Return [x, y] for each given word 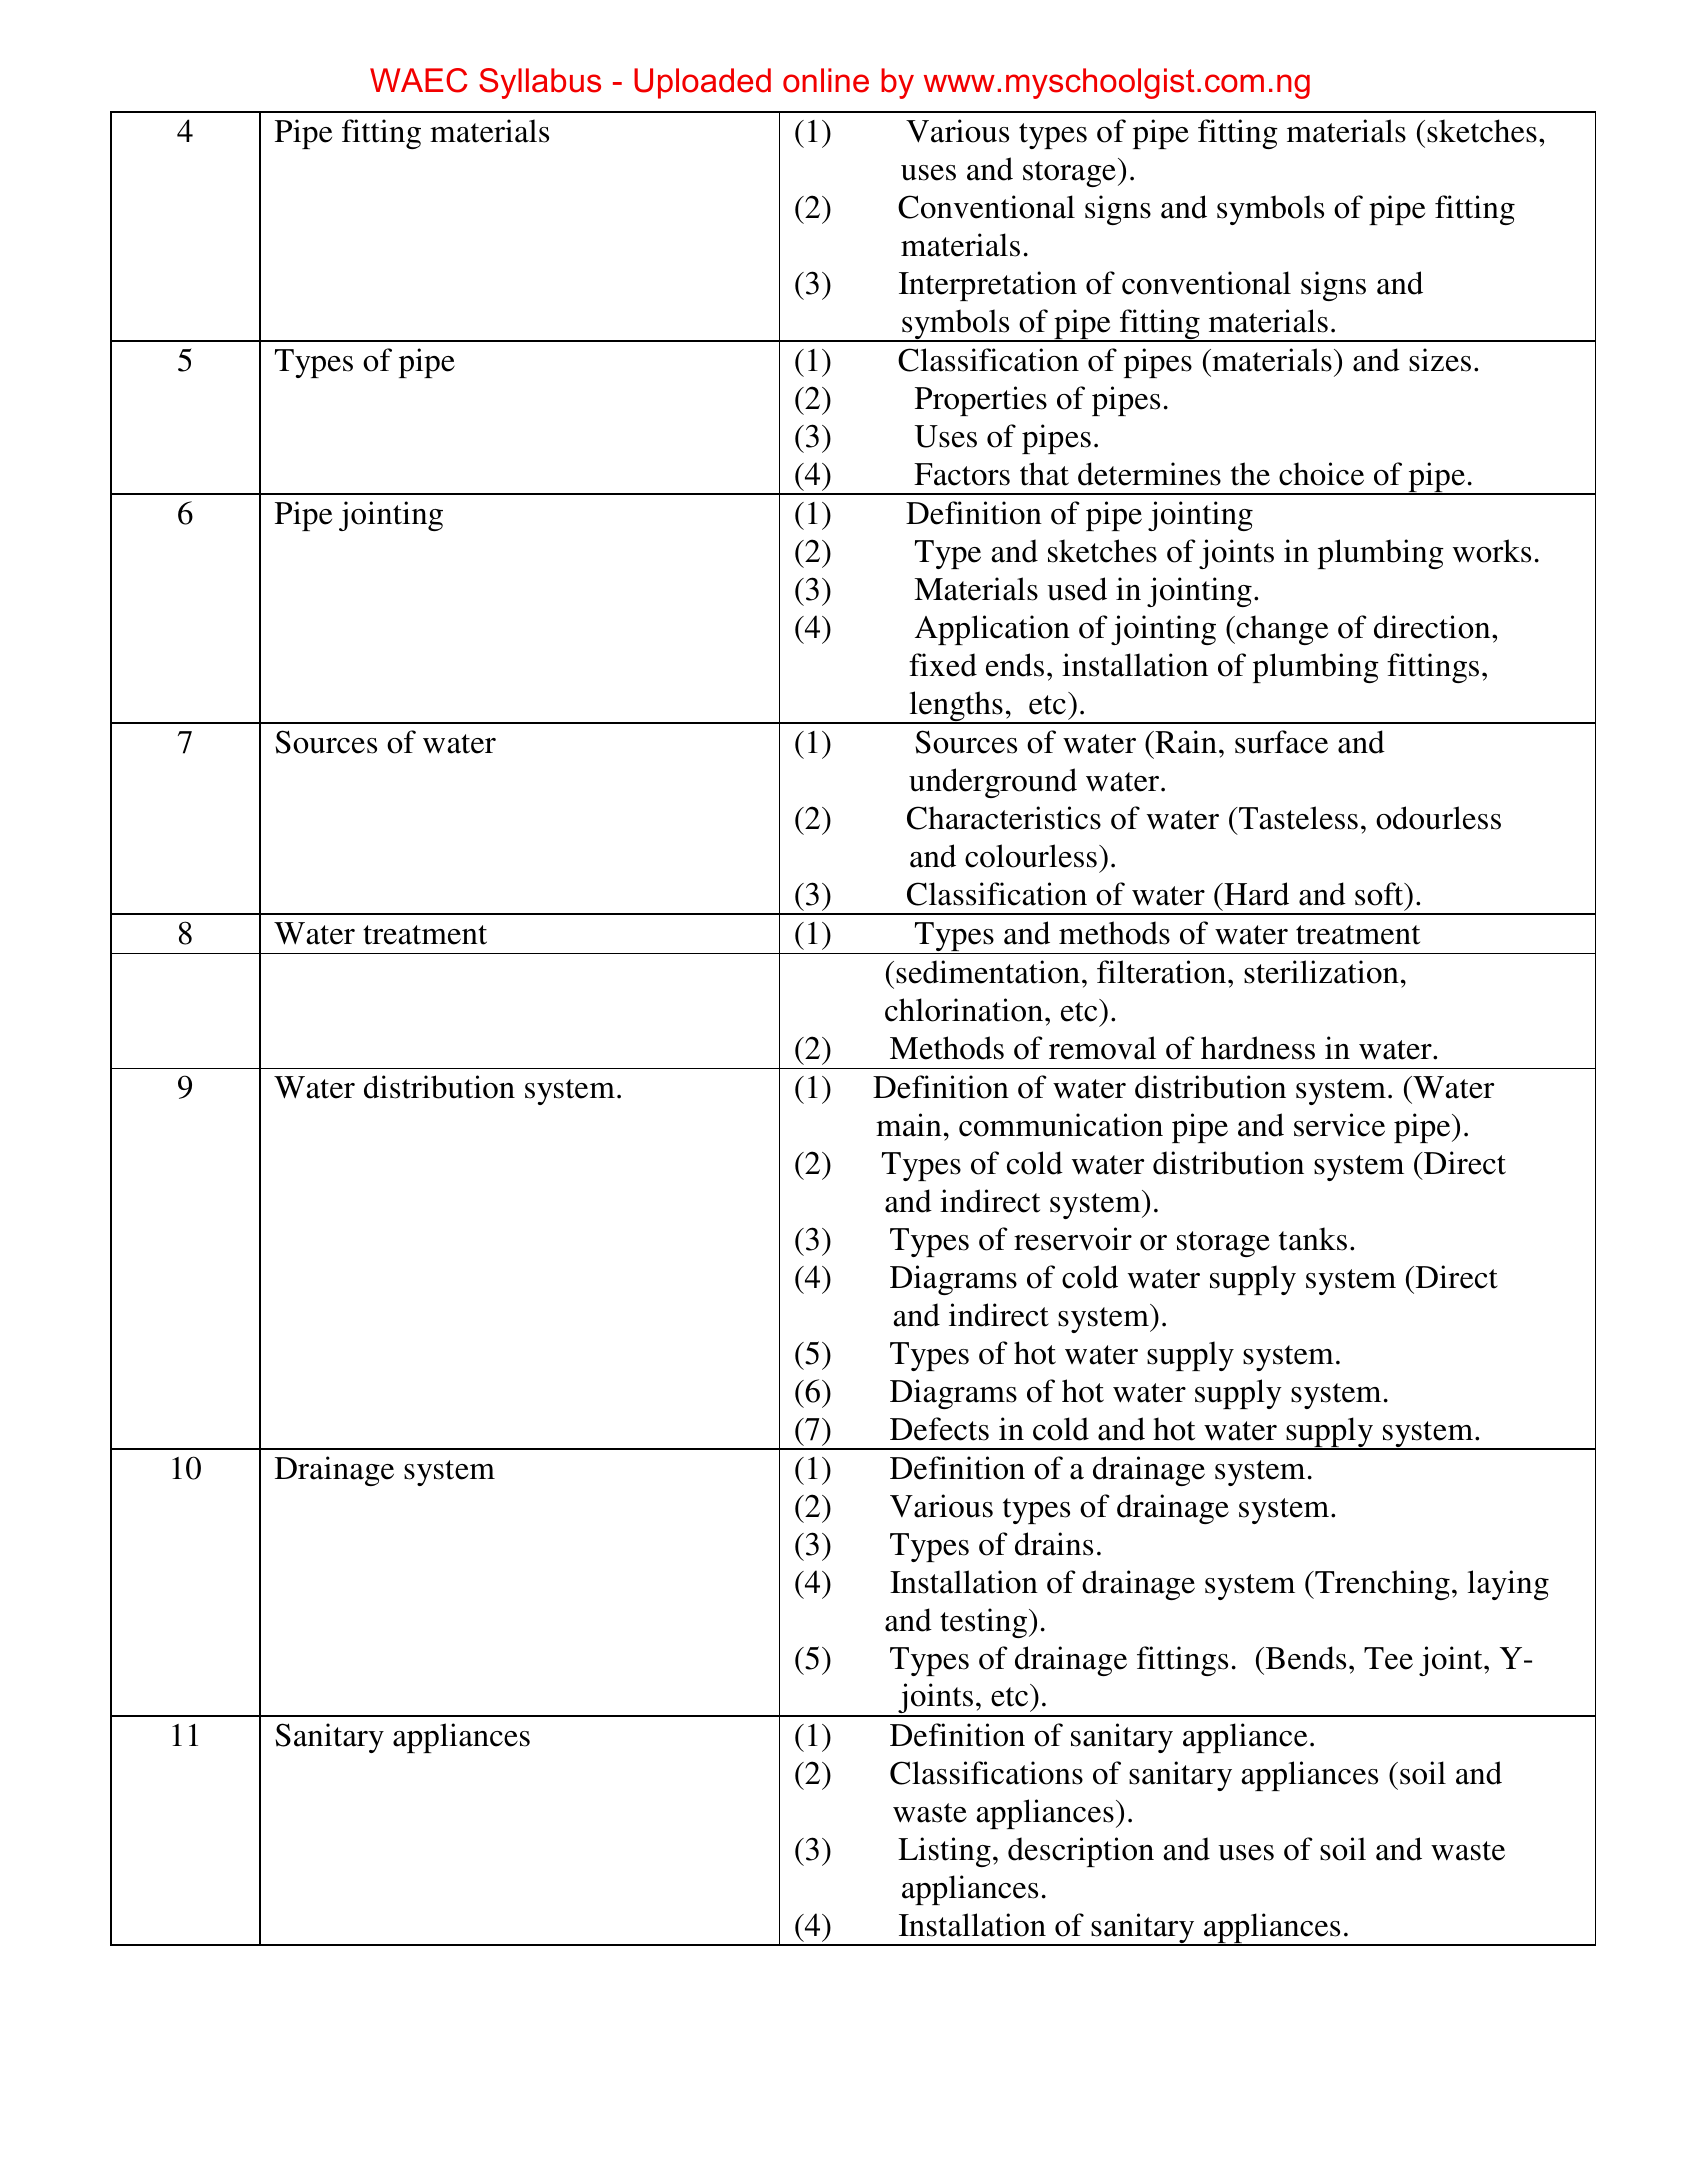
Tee [1388, 1658]
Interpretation [988, 286]
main [909, 1125]
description [1081, 1852]
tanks [1313, 1239]
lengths [956, 707]
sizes [1440, 360]
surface [1281, 742]
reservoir [1073, 1239]
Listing [944, 1852]
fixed [943, 665]
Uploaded [702, 83]
